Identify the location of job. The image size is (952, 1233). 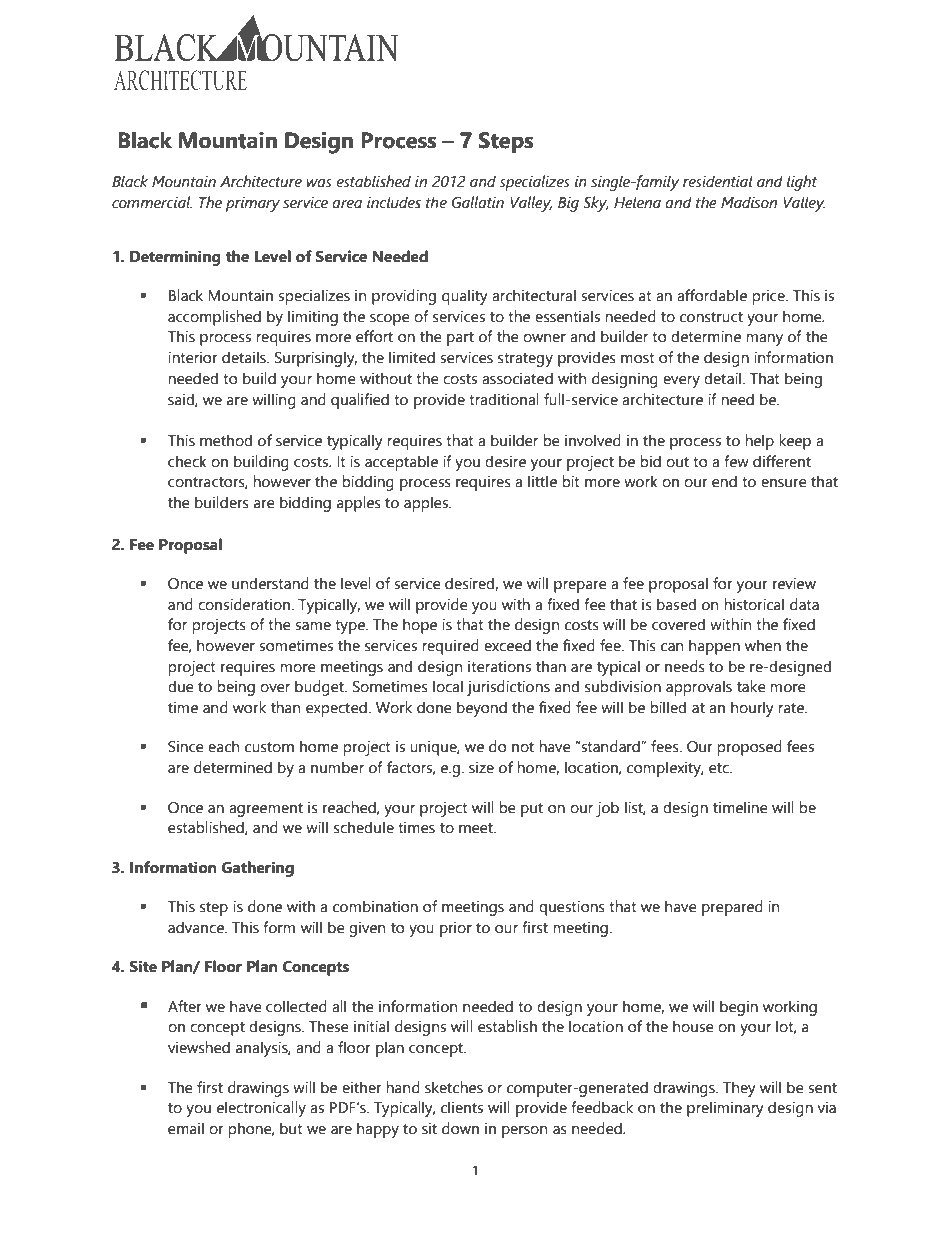
(607, 809).
